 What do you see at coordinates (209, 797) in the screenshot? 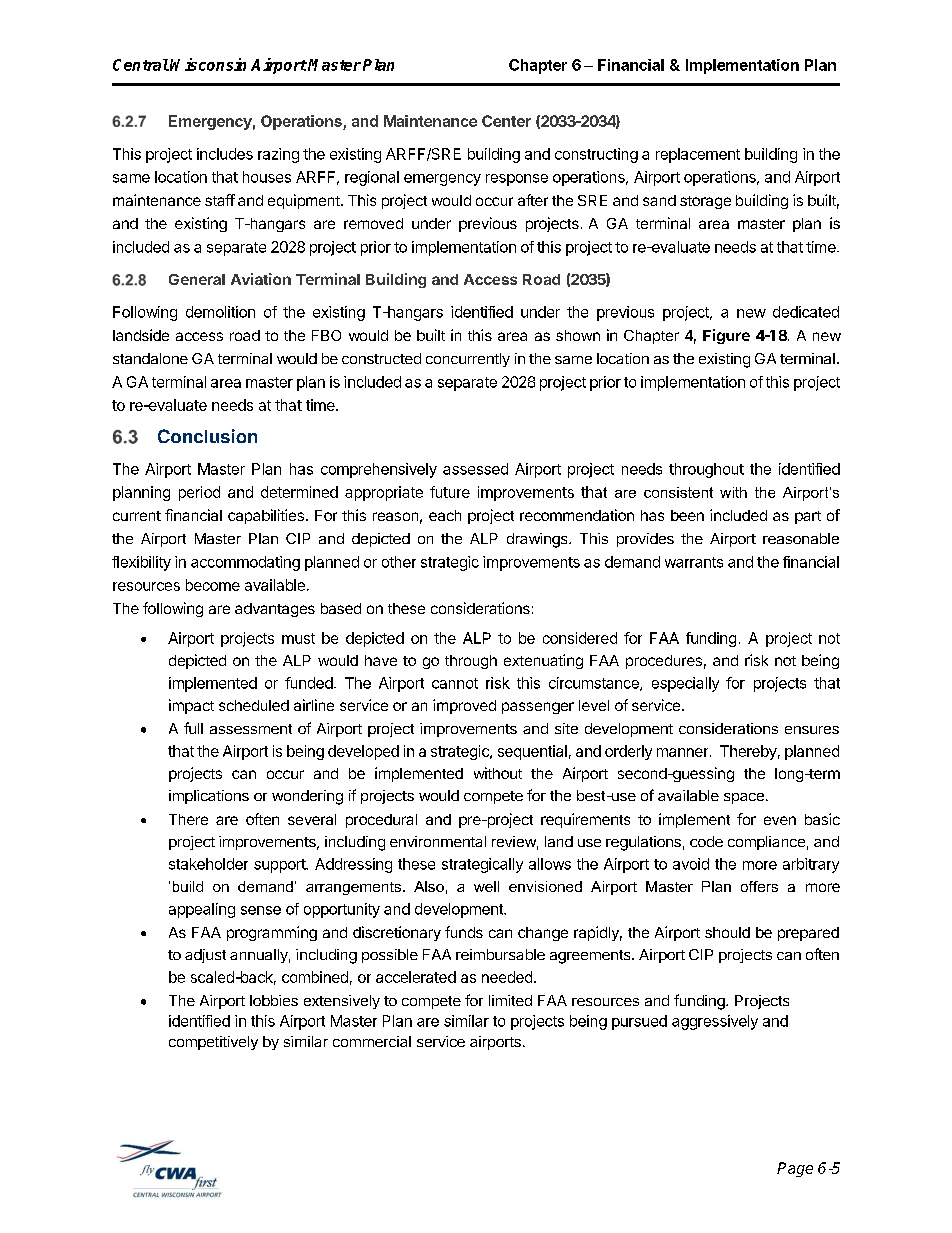
I see `implications` at bounding box center [209, 797].
